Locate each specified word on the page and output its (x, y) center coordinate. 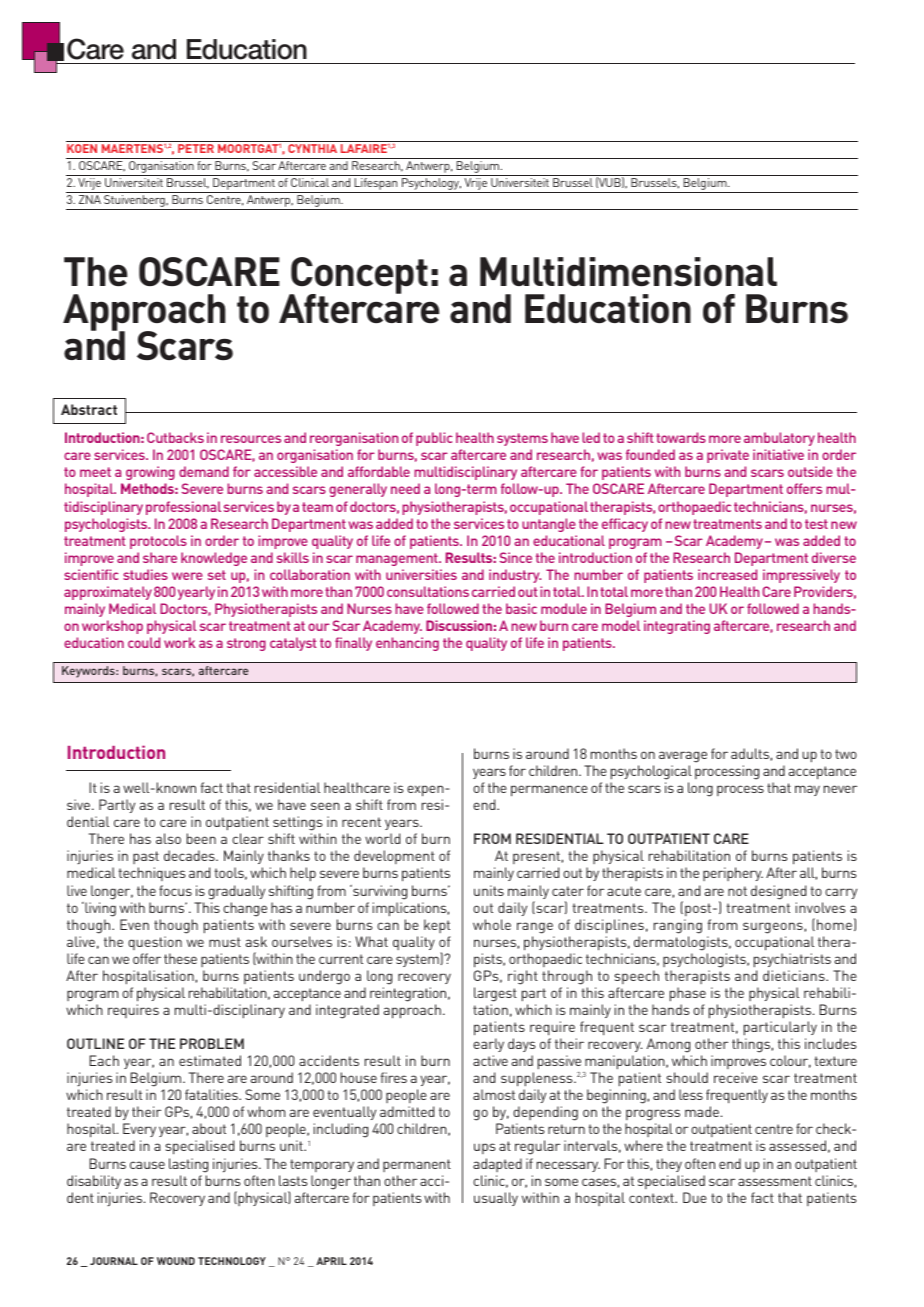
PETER (196, 148)
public (434, 439)
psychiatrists (792, 960)
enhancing (407, 644)
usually (496, 1199)
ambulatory (779, 439)
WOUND (176, 1261)
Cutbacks (175, 437)
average (683, 757)
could (144, 642)
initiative (778, 454)
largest (495, 994)
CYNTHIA (312, 148)
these (180, 958)
